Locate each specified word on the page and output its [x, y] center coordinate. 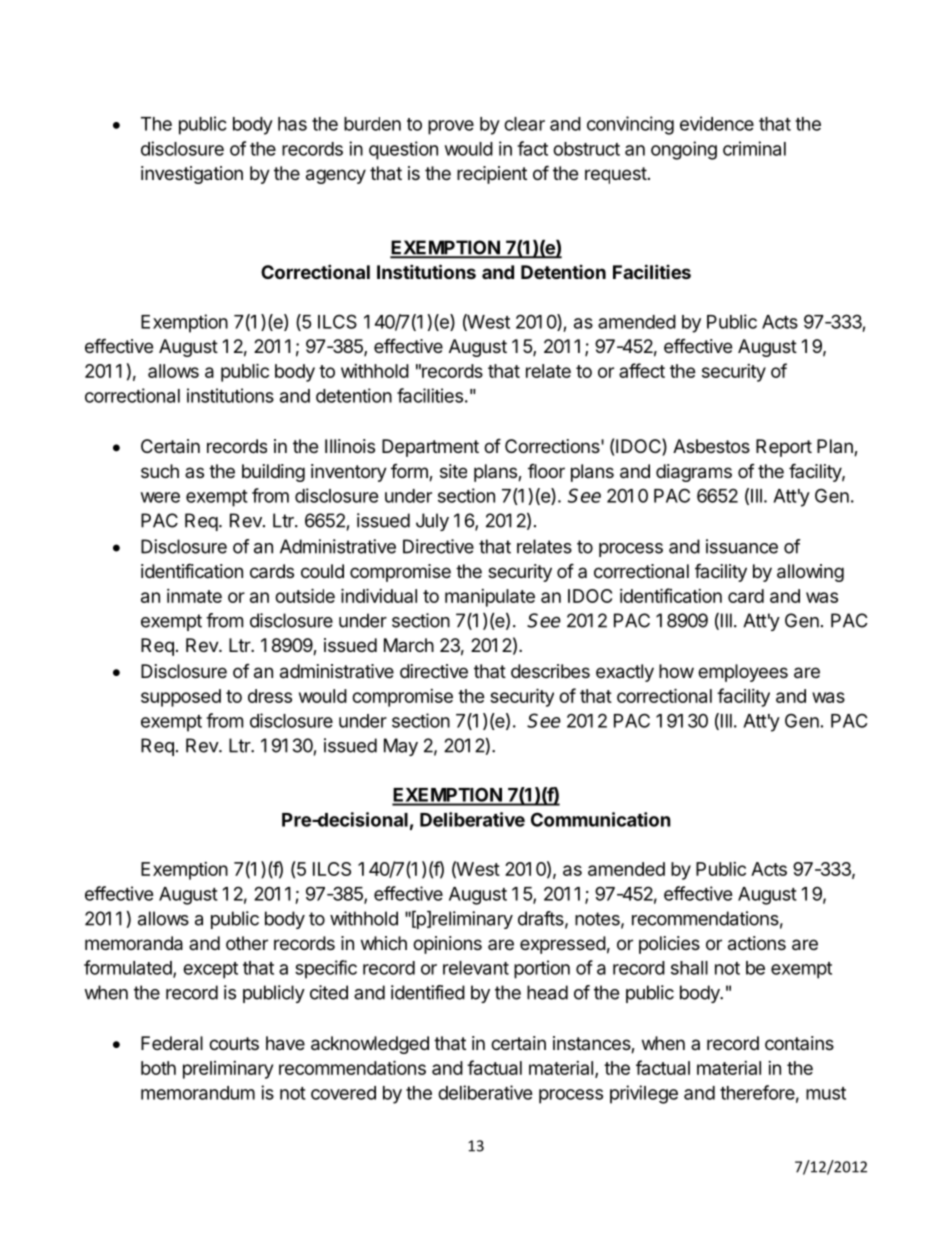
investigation [192, 175]
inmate [194, 596]
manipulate [490, 598]
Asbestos [711, 446]
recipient [492, 175]
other [247, 943]
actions [757, 943]
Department [430, 448]
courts [234, 1043]
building [273, 473]
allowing [810, 573]
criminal [754, 148]
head [547, 992]
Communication [601, 819]
